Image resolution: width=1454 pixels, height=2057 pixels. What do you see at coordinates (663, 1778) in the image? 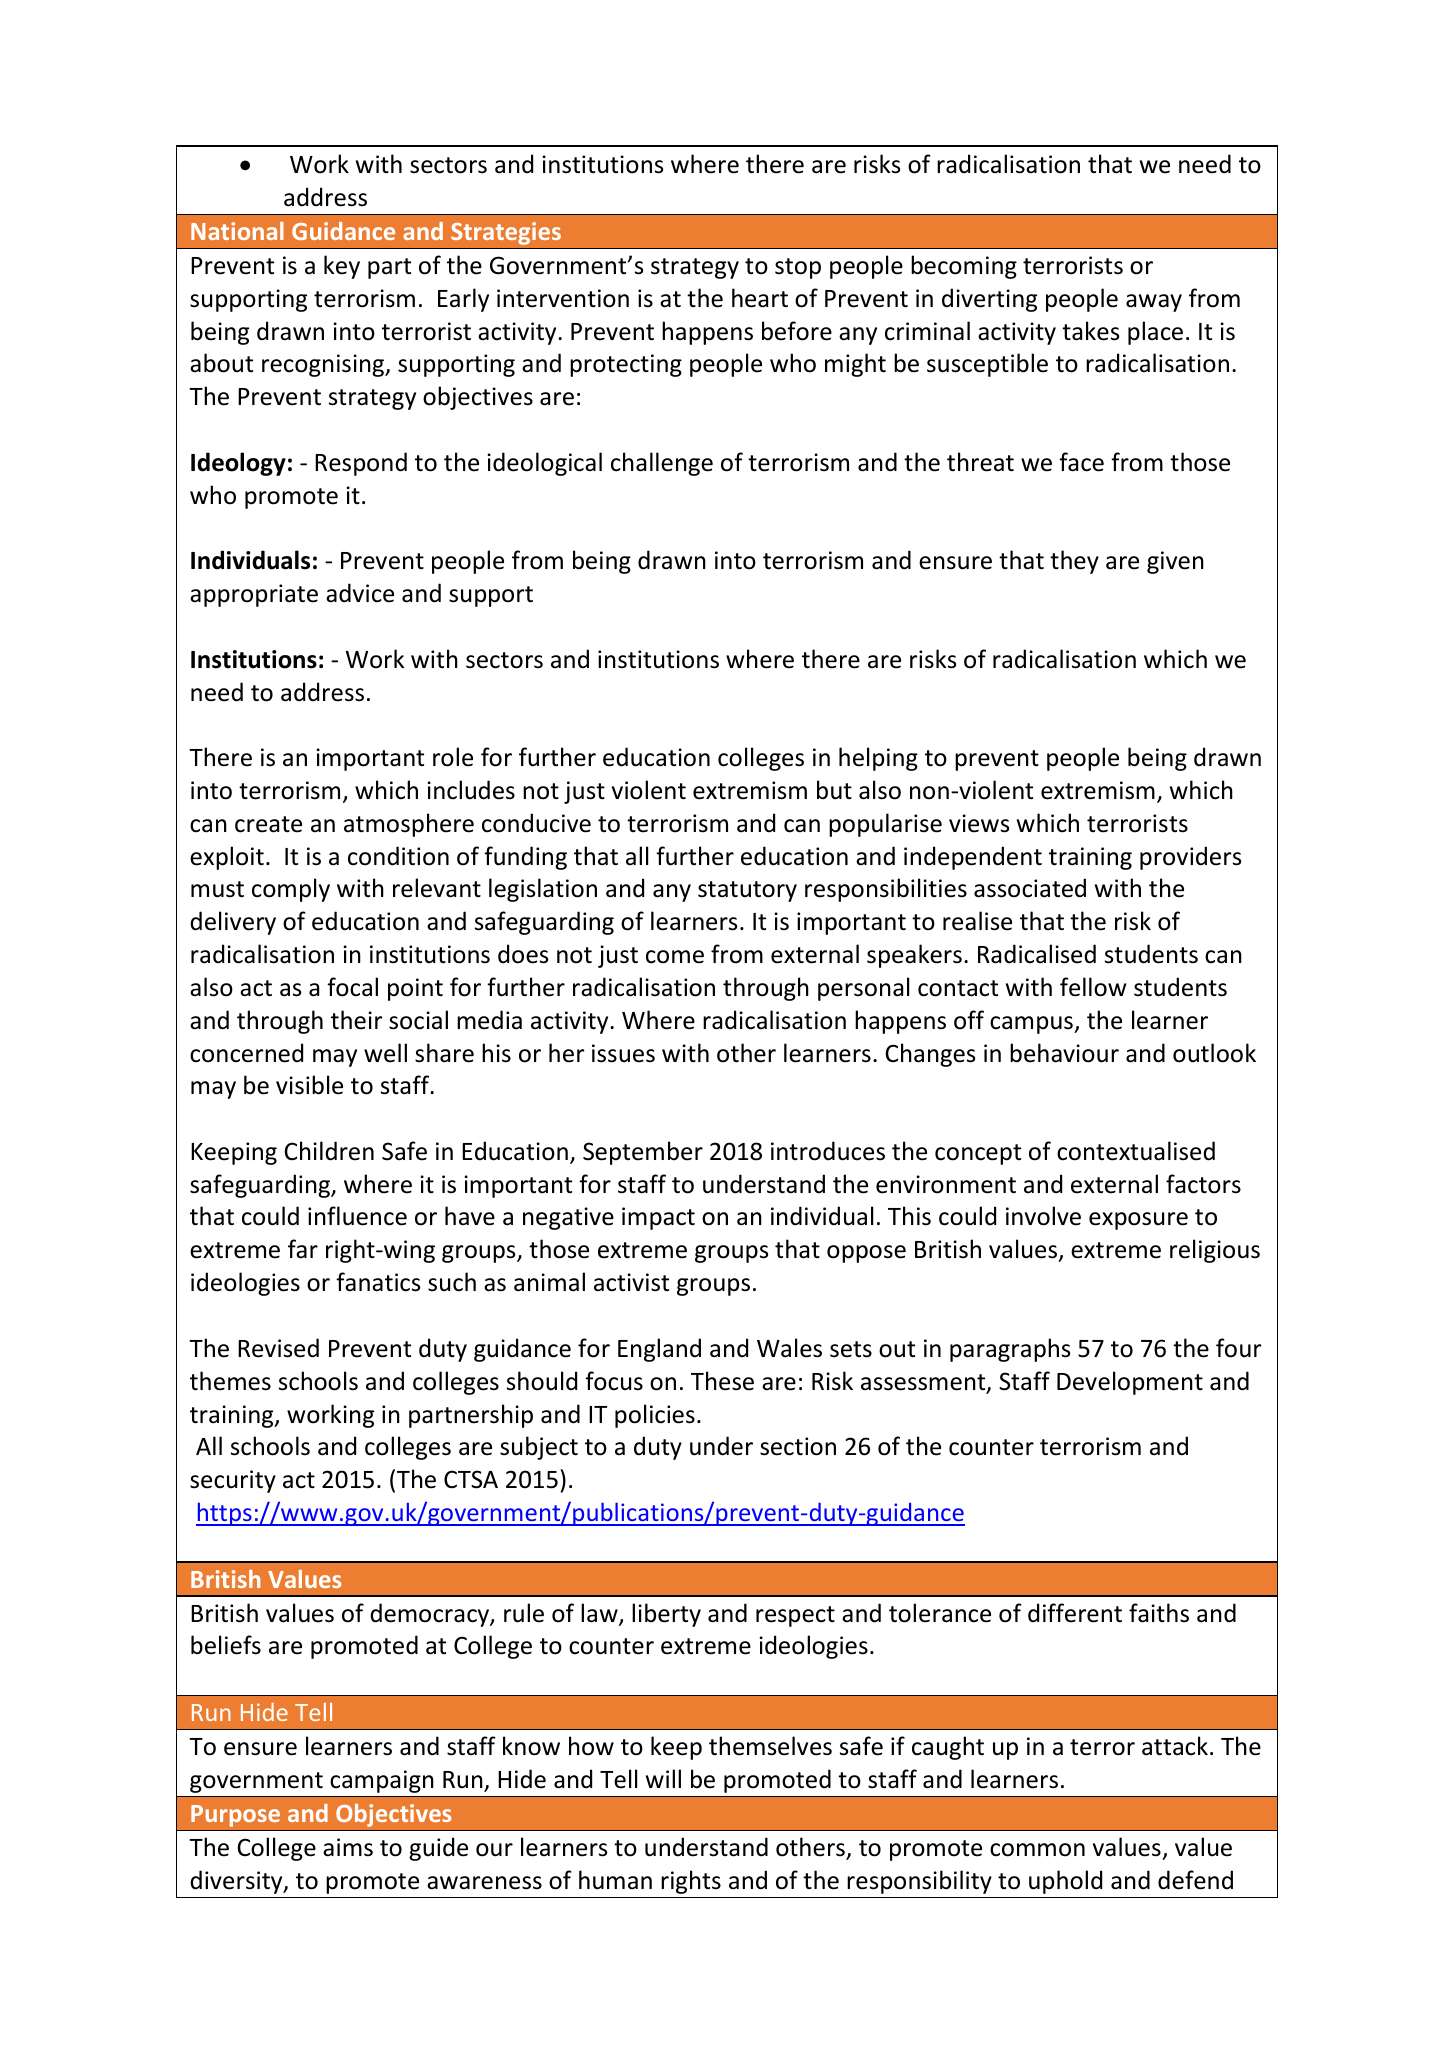
I see `will` at bounding box center [663, 1778].
